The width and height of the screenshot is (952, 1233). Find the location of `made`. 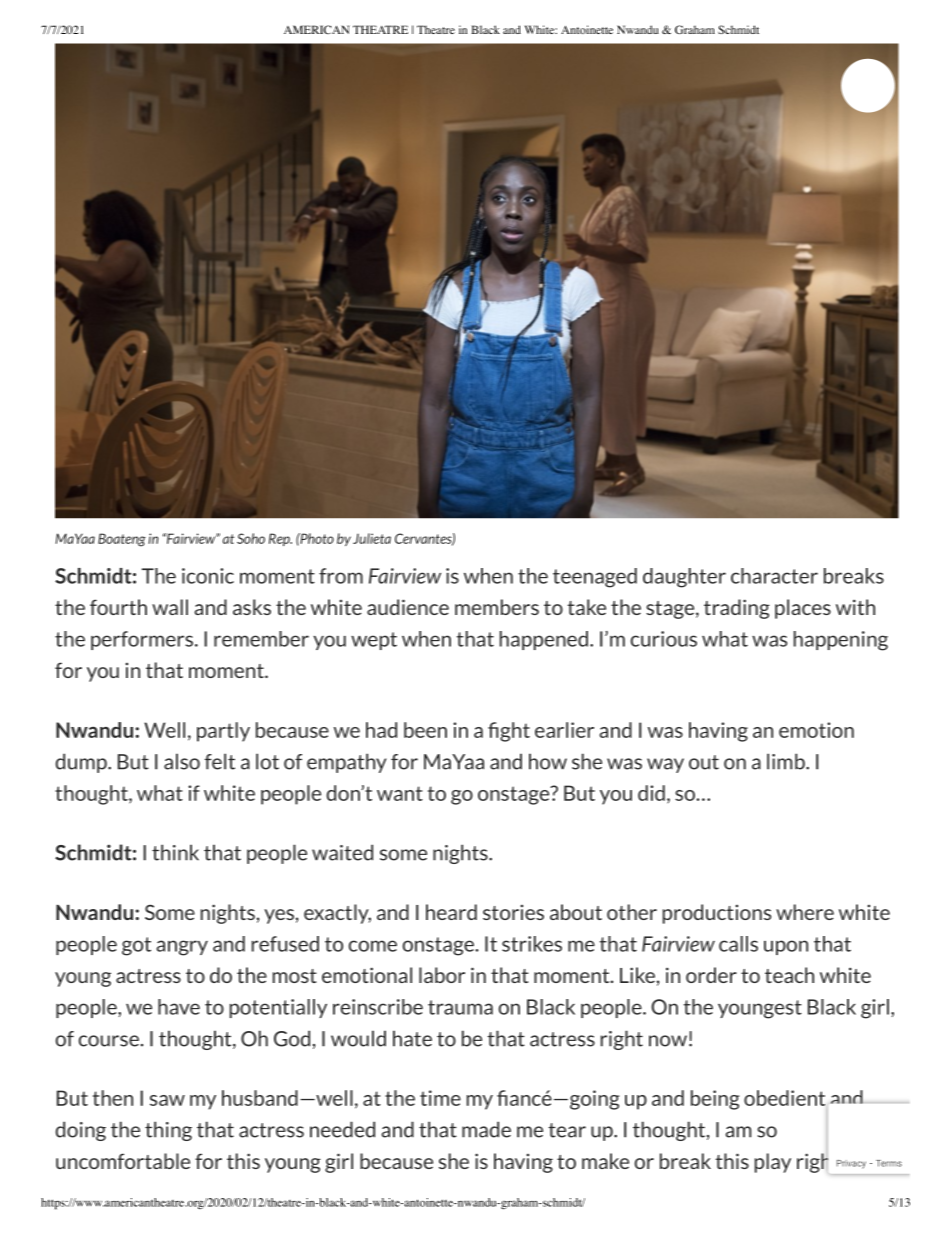

made is located at coordinates (486, 1129).
